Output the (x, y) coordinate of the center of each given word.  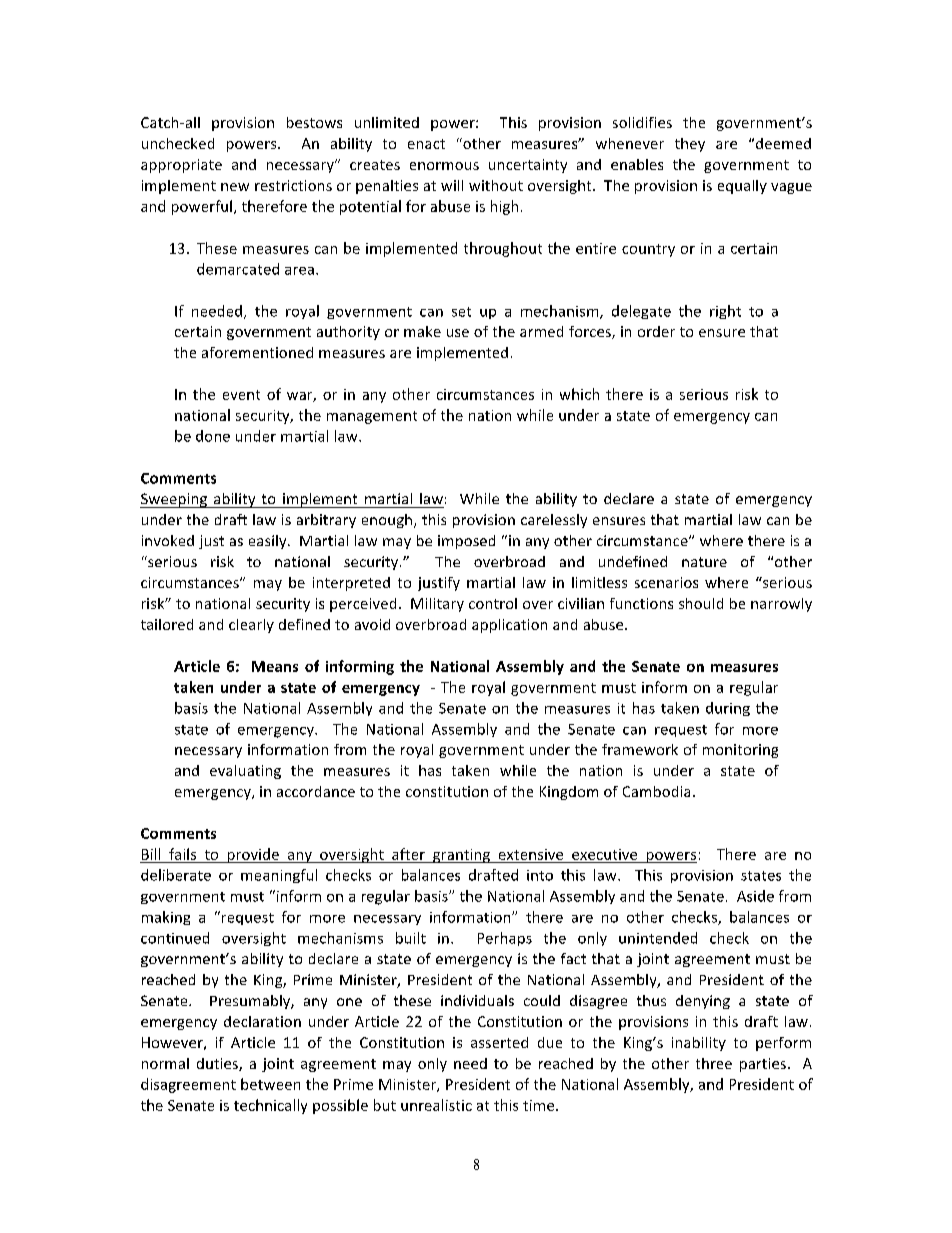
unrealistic (436, 1105)
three (714, 1063)
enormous (444, 166)
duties (218, 1064)
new (235, 187)
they (690, 145)
